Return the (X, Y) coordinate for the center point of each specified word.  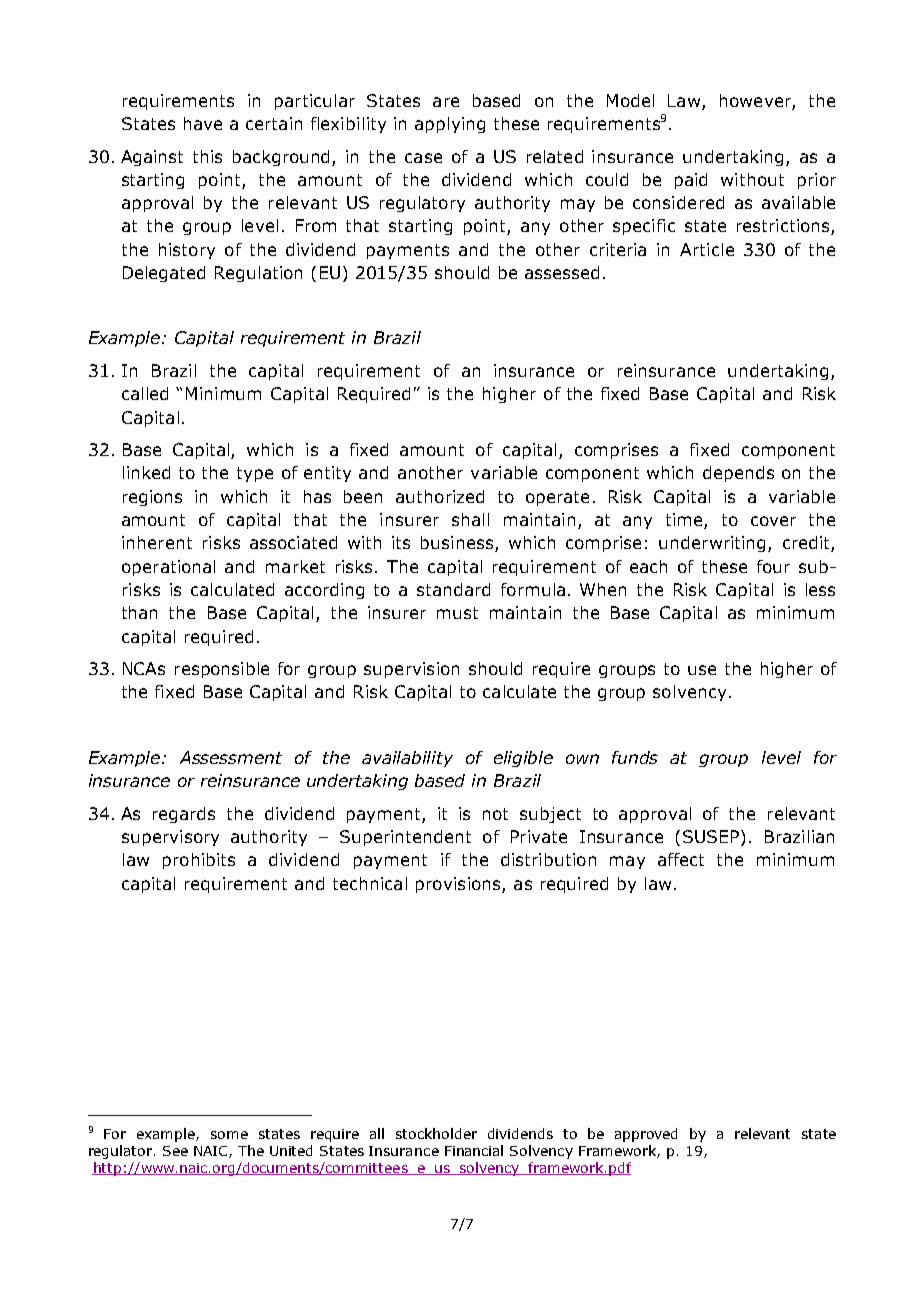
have (203, 123)
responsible (222, 670)
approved (646, 1135)
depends (738, 474)
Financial (474, 1150)
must (457, 613)
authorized (440, 496)
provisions (459, 885)
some (229, 1135)
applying (450, 125)
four (773, 566)
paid (691, 181)
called (145, 393)
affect (681, 859)
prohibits (199, 861)
